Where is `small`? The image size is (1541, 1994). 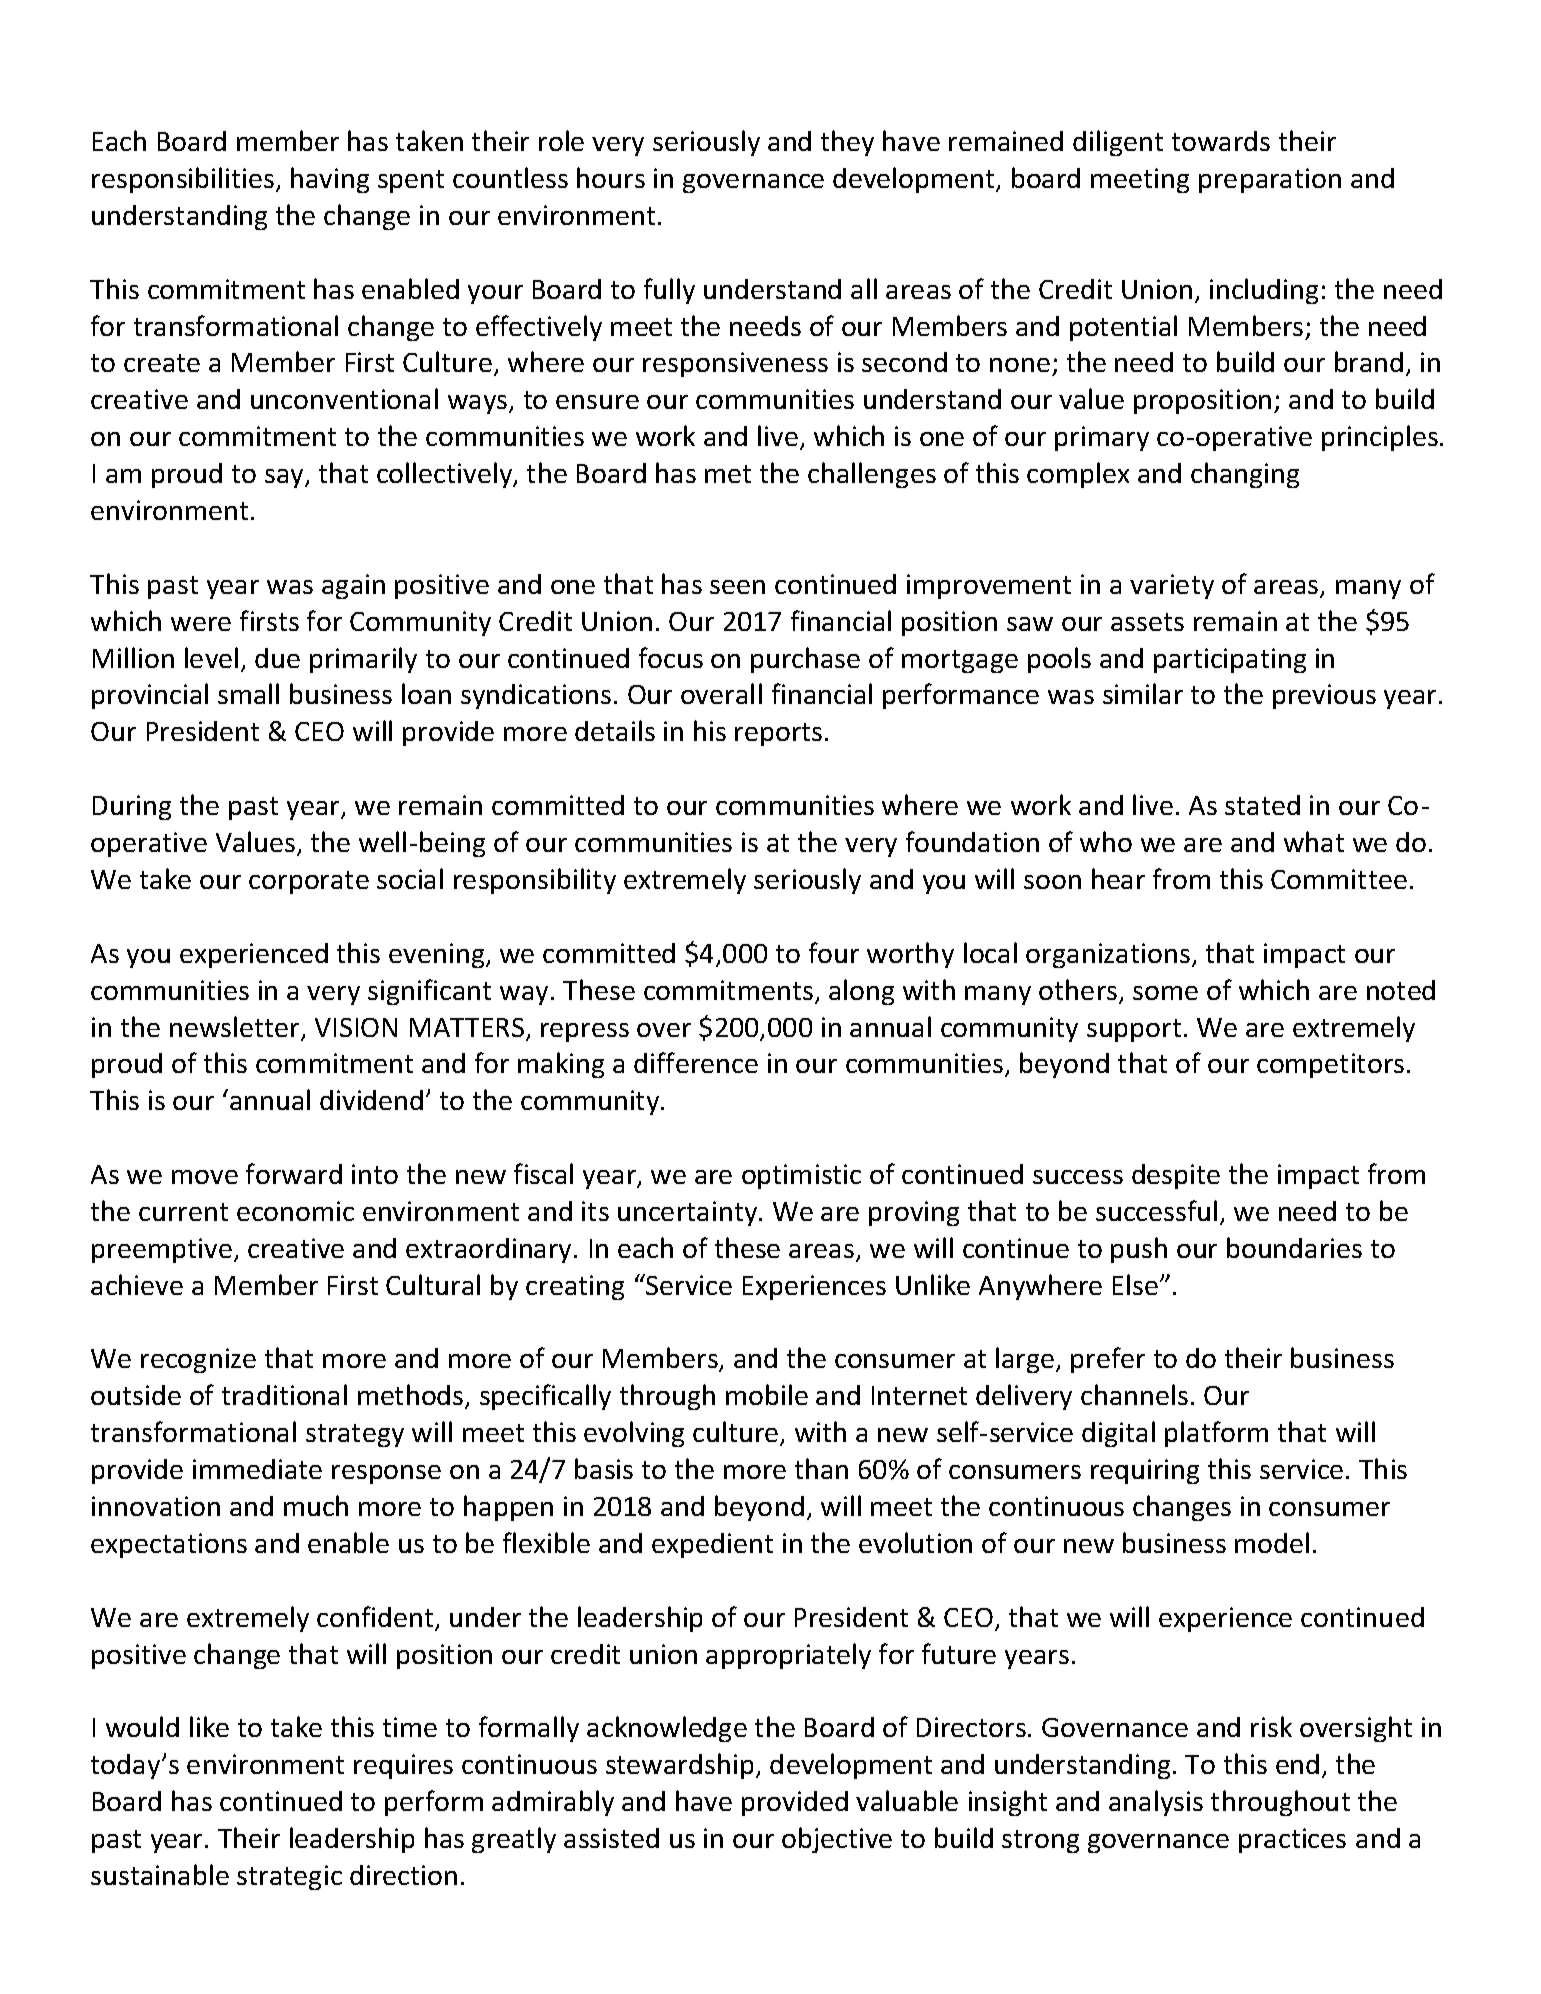 small is located at coordinates (248, 693).
